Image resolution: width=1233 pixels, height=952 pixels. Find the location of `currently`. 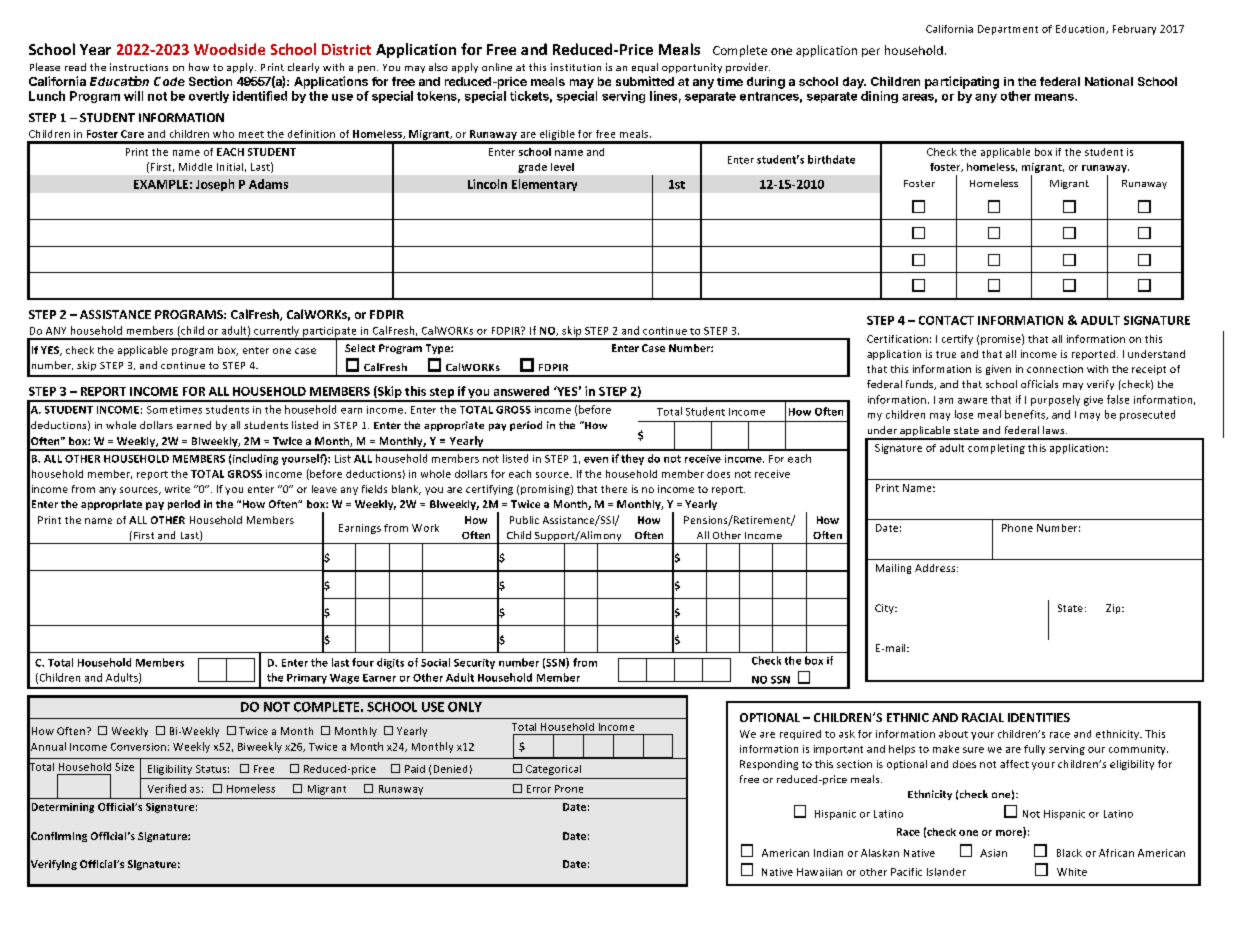

currently is located at coordinates (277, 332).
